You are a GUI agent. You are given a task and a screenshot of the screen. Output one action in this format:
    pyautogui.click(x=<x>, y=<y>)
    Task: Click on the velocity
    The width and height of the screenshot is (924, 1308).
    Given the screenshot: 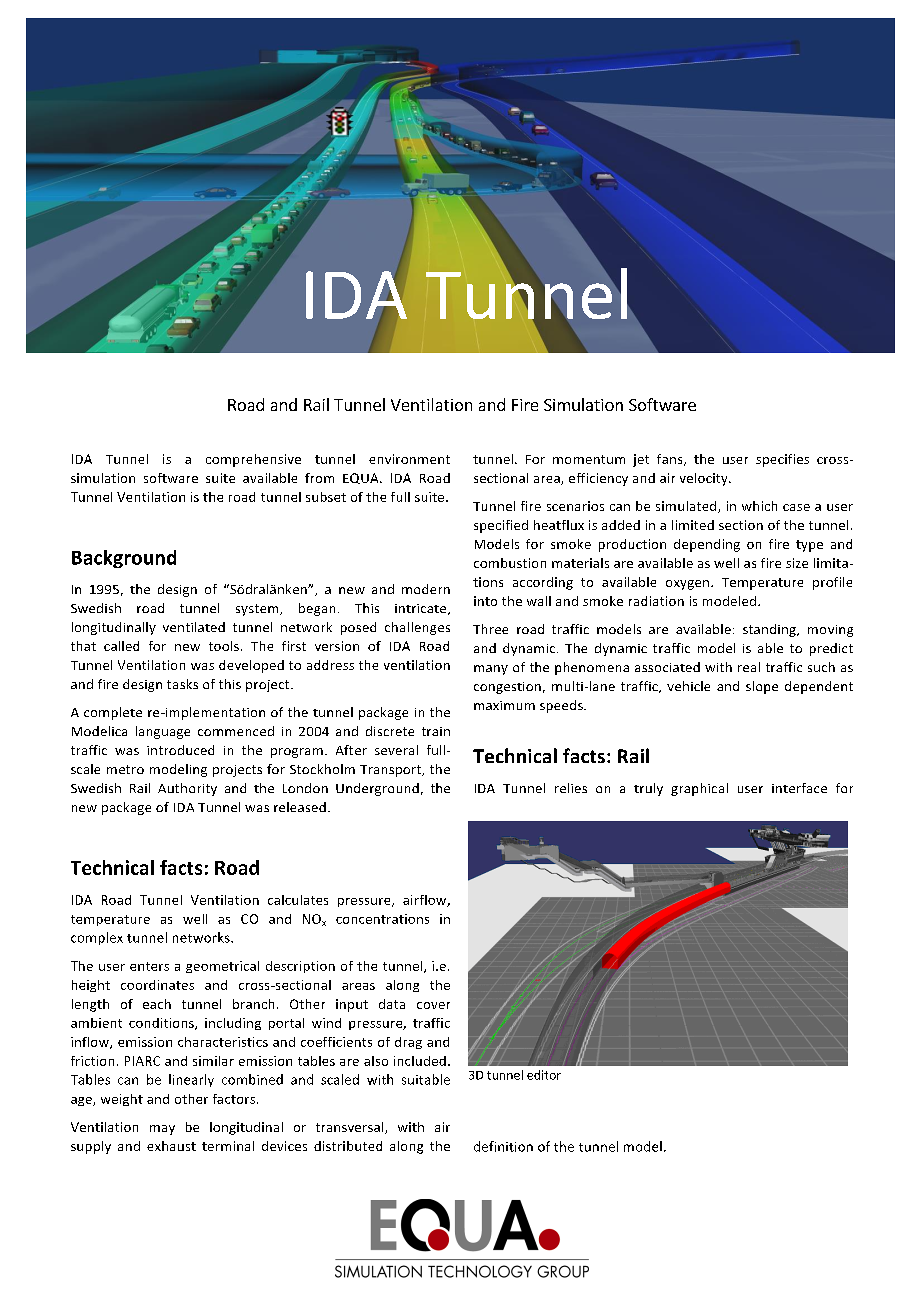 What is the action you would take?
    pyautogui.click(x=705, y=479)
